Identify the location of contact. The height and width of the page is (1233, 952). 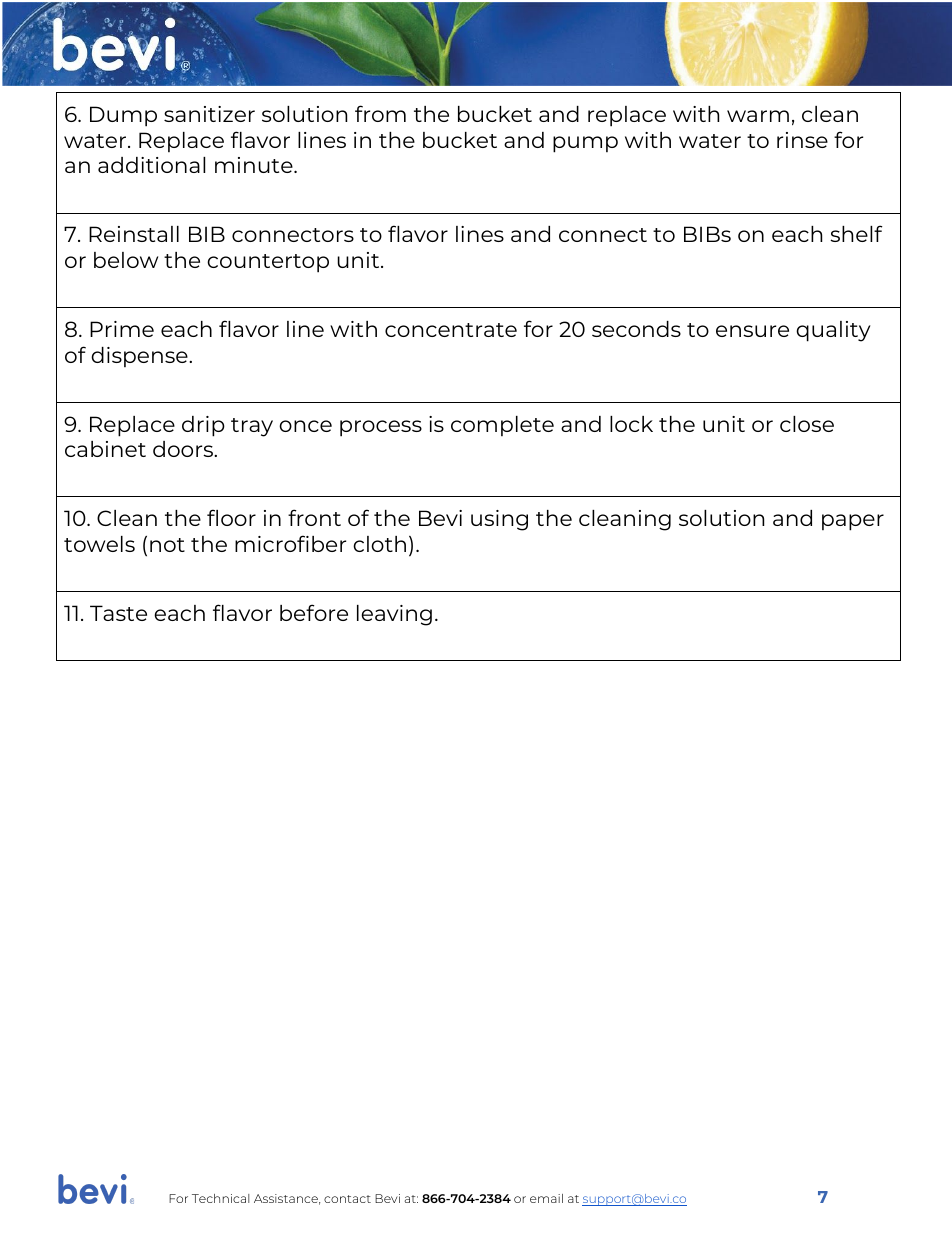
(347, 1199).
